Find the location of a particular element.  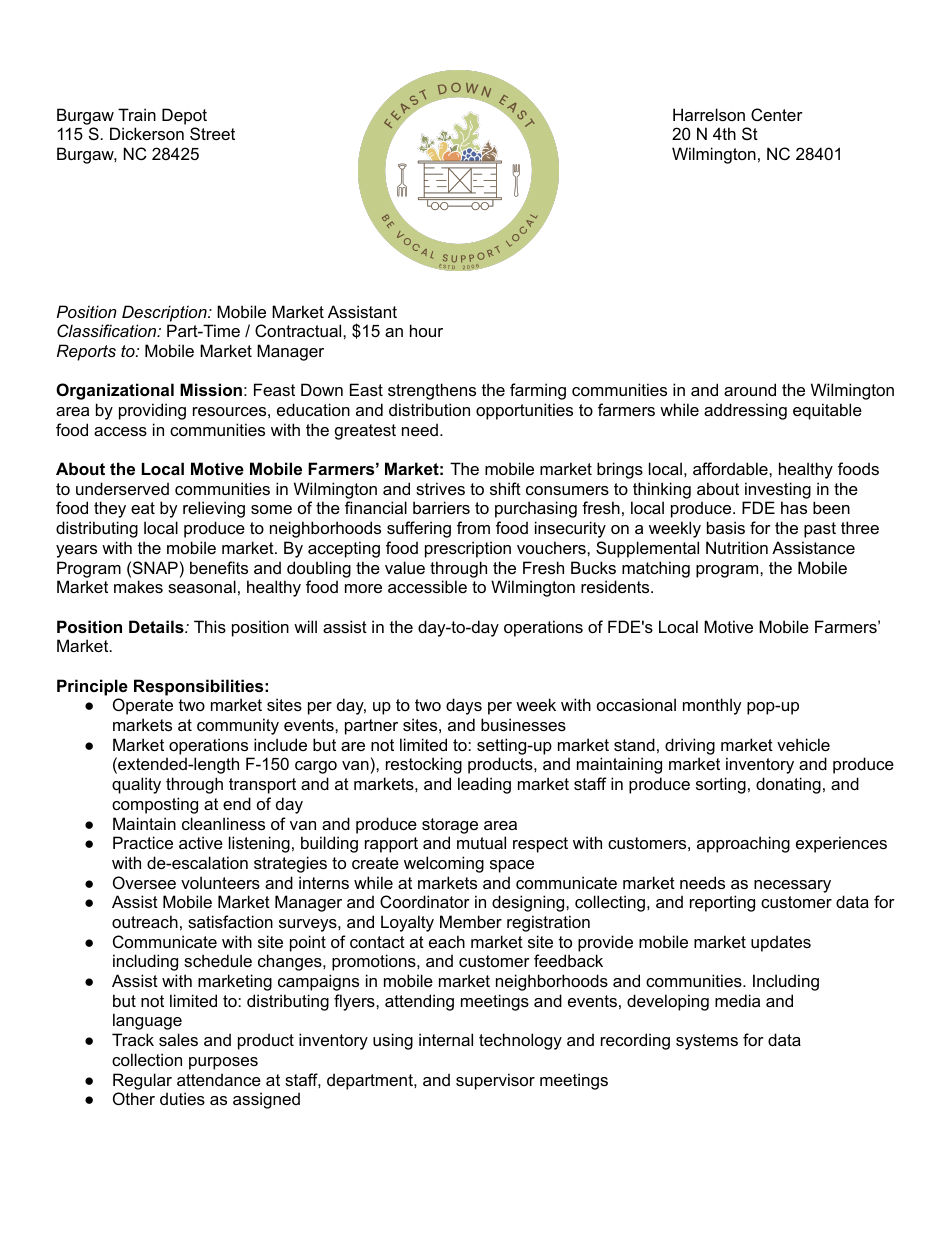

approaching is located at coordinates (743, 844).
